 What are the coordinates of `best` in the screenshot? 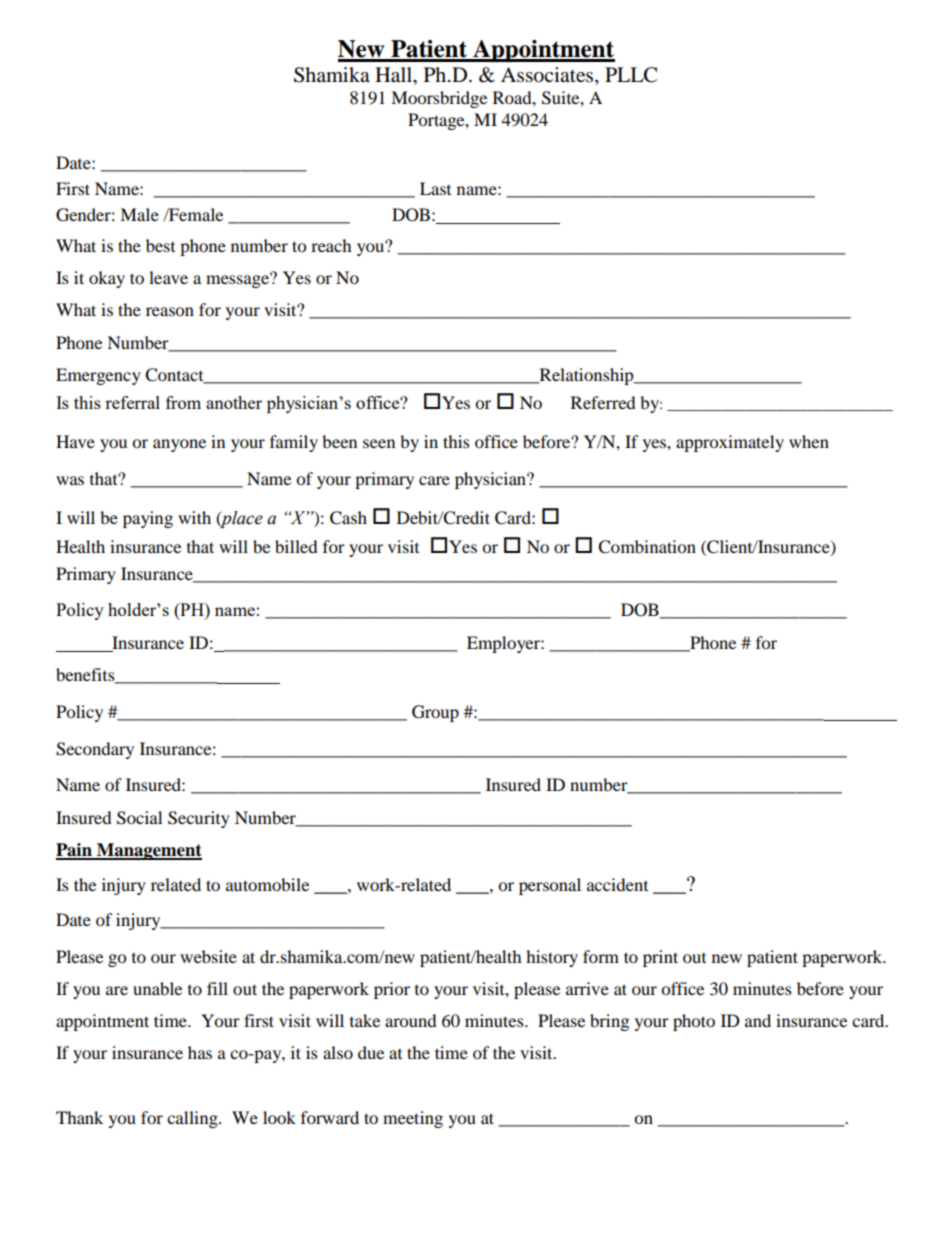 It's located at (160, 245).
